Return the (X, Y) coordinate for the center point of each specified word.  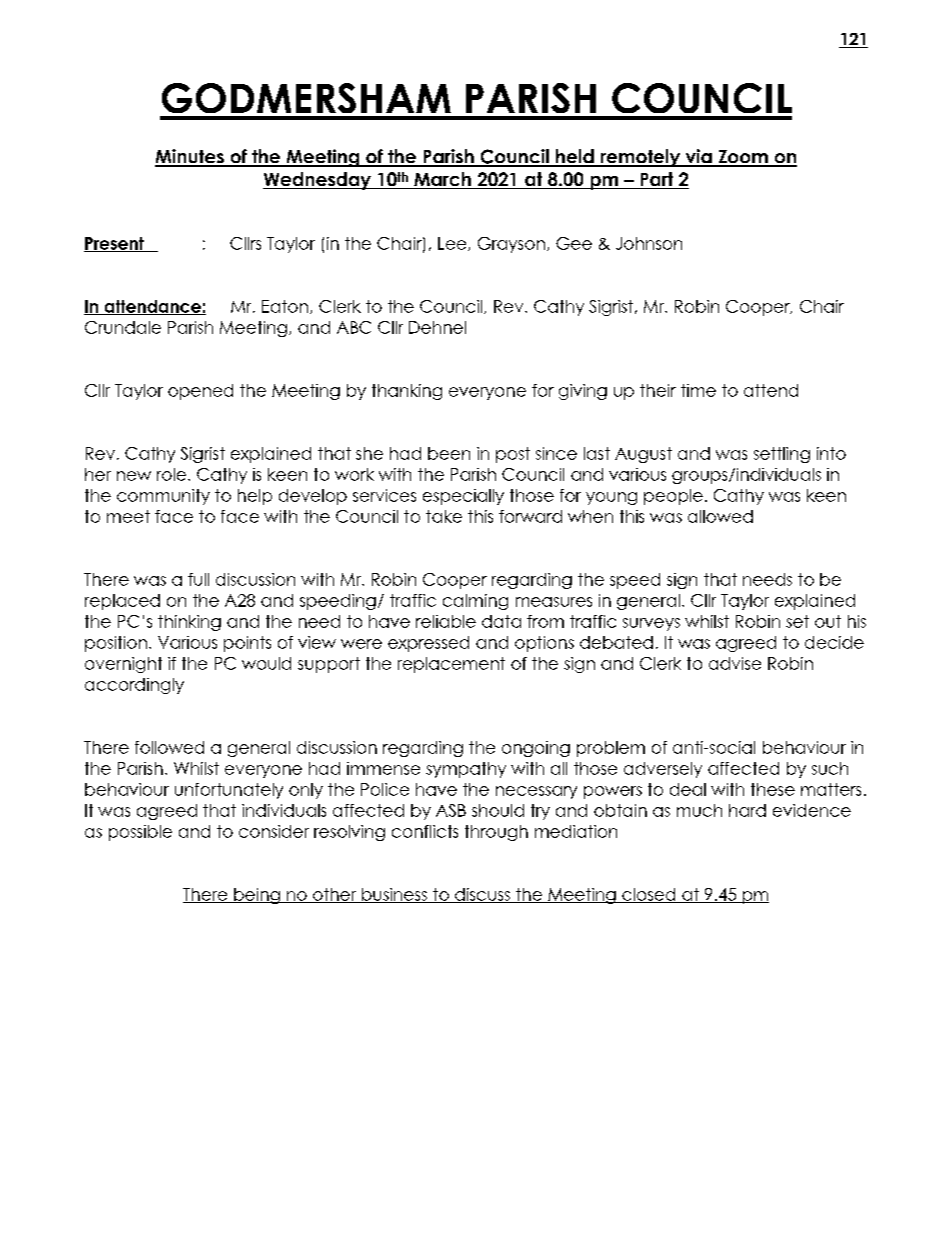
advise (735, 663)
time (698, 390)
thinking (189, 623)
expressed (428, 644)
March (442, 180)
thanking (407, 392)
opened (200, 392)
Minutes (190, 157)
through (496, 833)
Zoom (743, 158)
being (257, 896)
